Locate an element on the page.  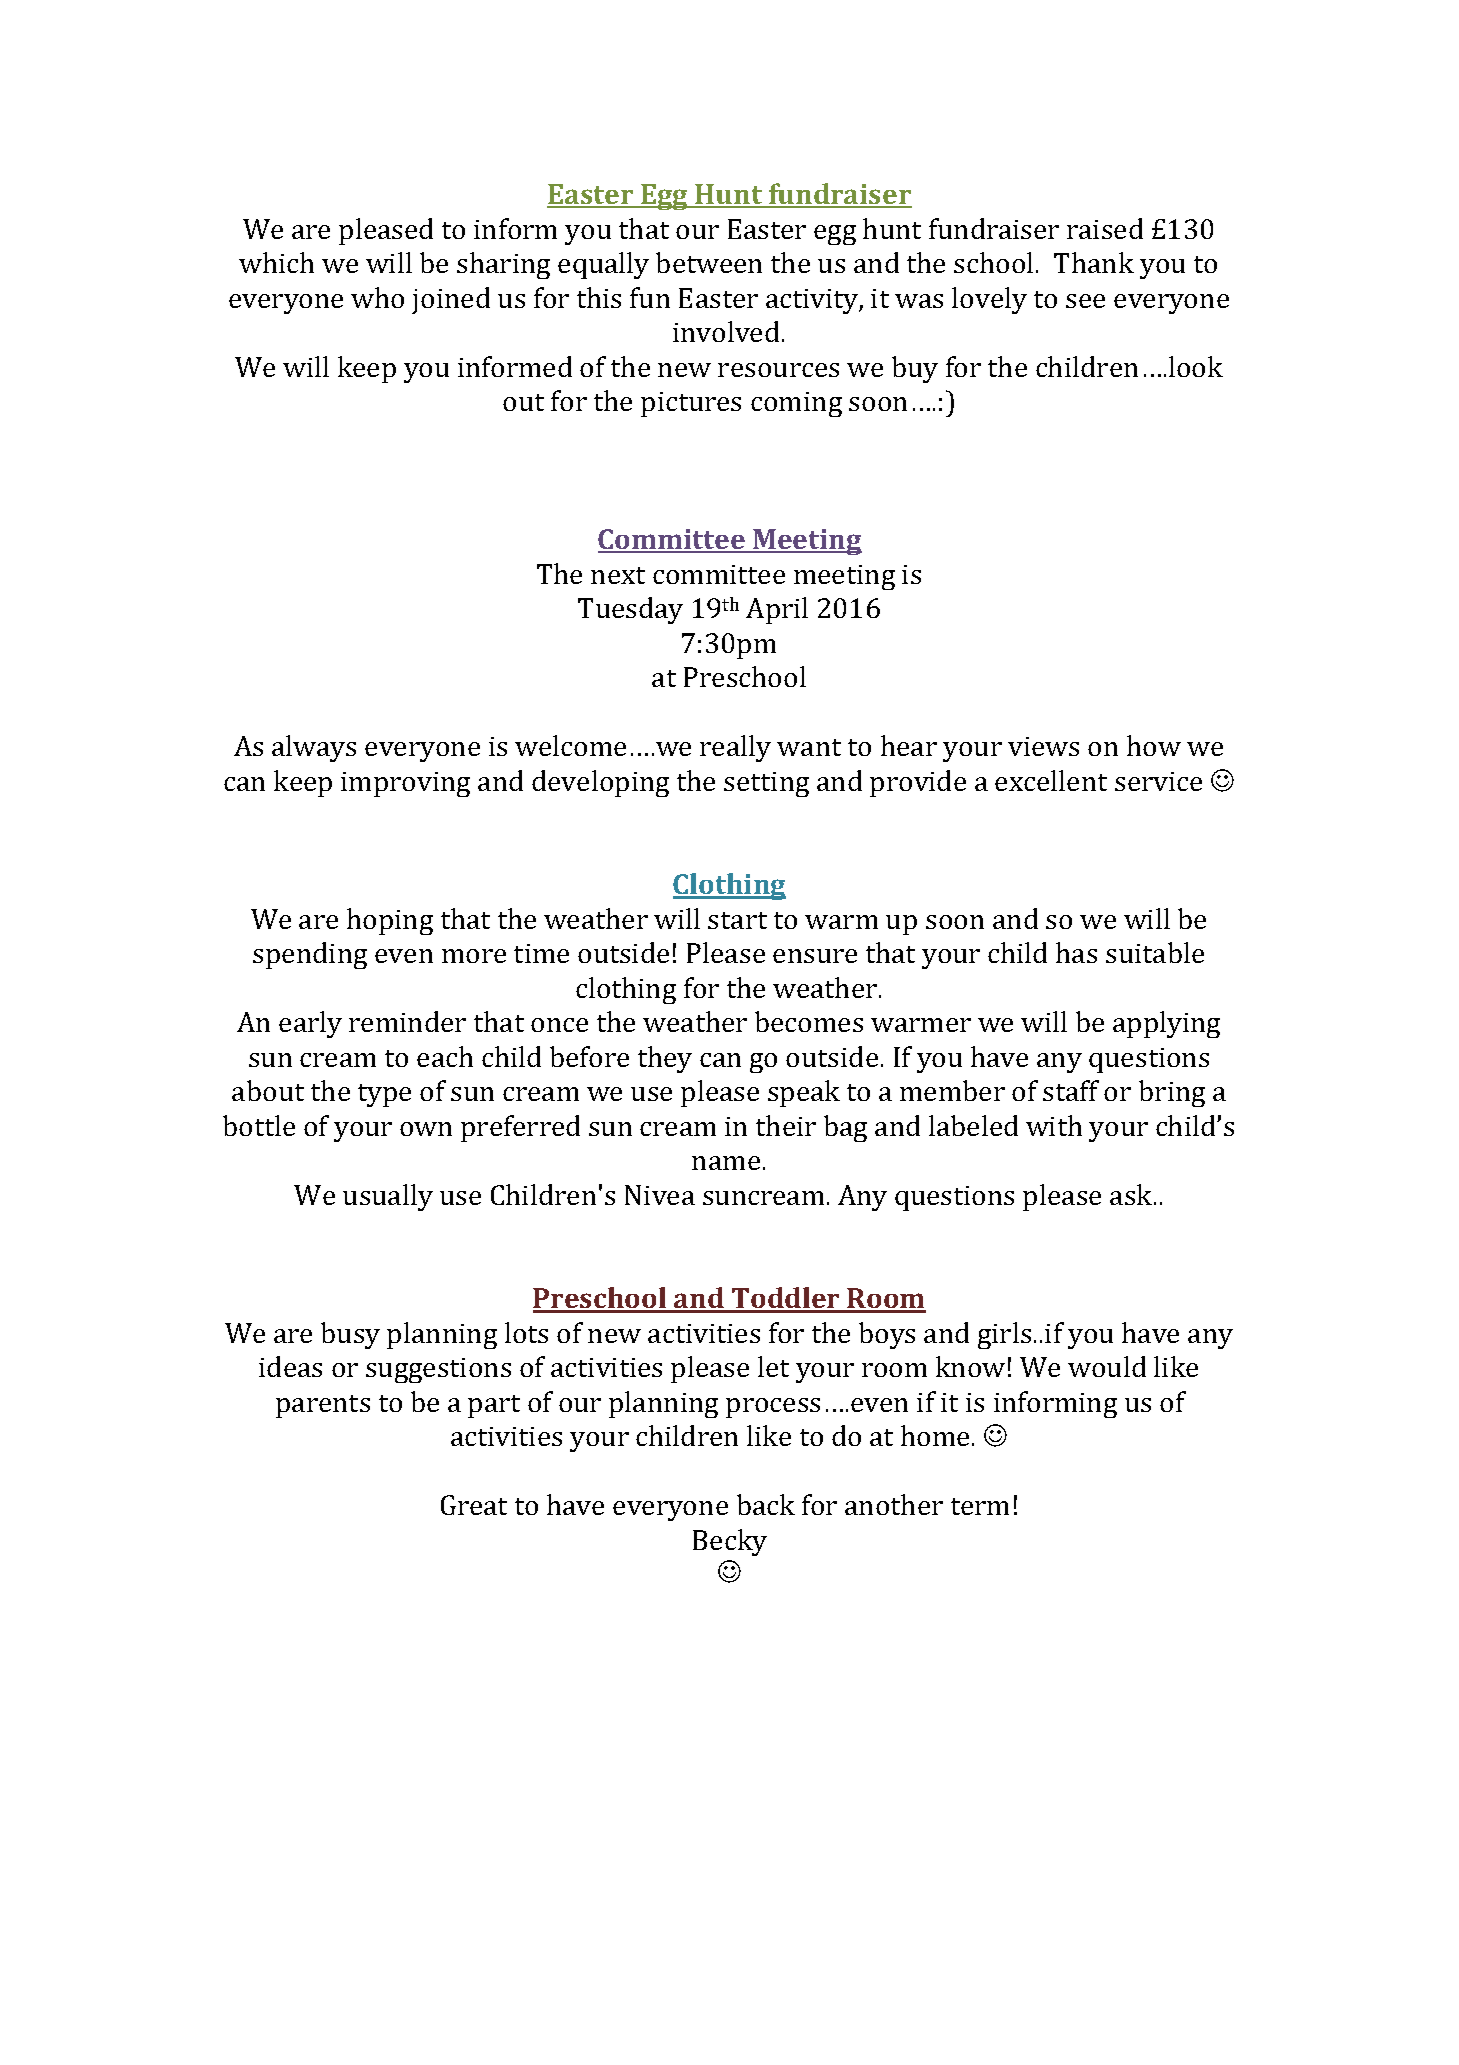
back is located at coordinates (766, 1504).
